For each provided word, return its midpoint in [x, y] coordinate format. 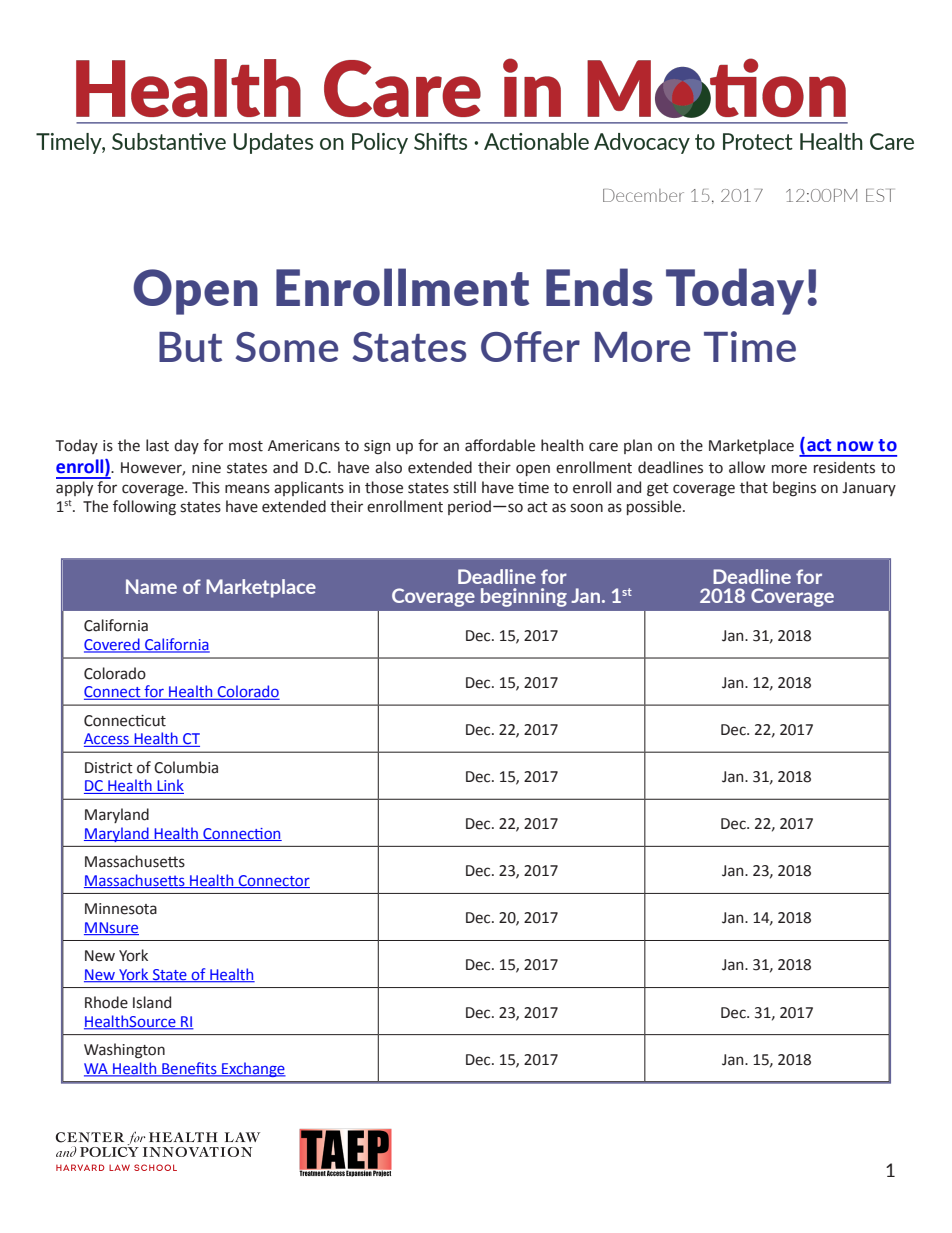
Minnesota [121, 909]
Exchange [253, 1069]
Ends [599, 287]
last [157, 445]
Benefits [189, 1069]
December [643, 195]
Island [152, 1002]
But [190, 347]
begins [794, 489]
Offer [530, 346]
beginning [524, 597]
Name [151, 586]
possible [655, 507]
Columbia [186, 767]
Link [169, 786]
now [855, 446]
